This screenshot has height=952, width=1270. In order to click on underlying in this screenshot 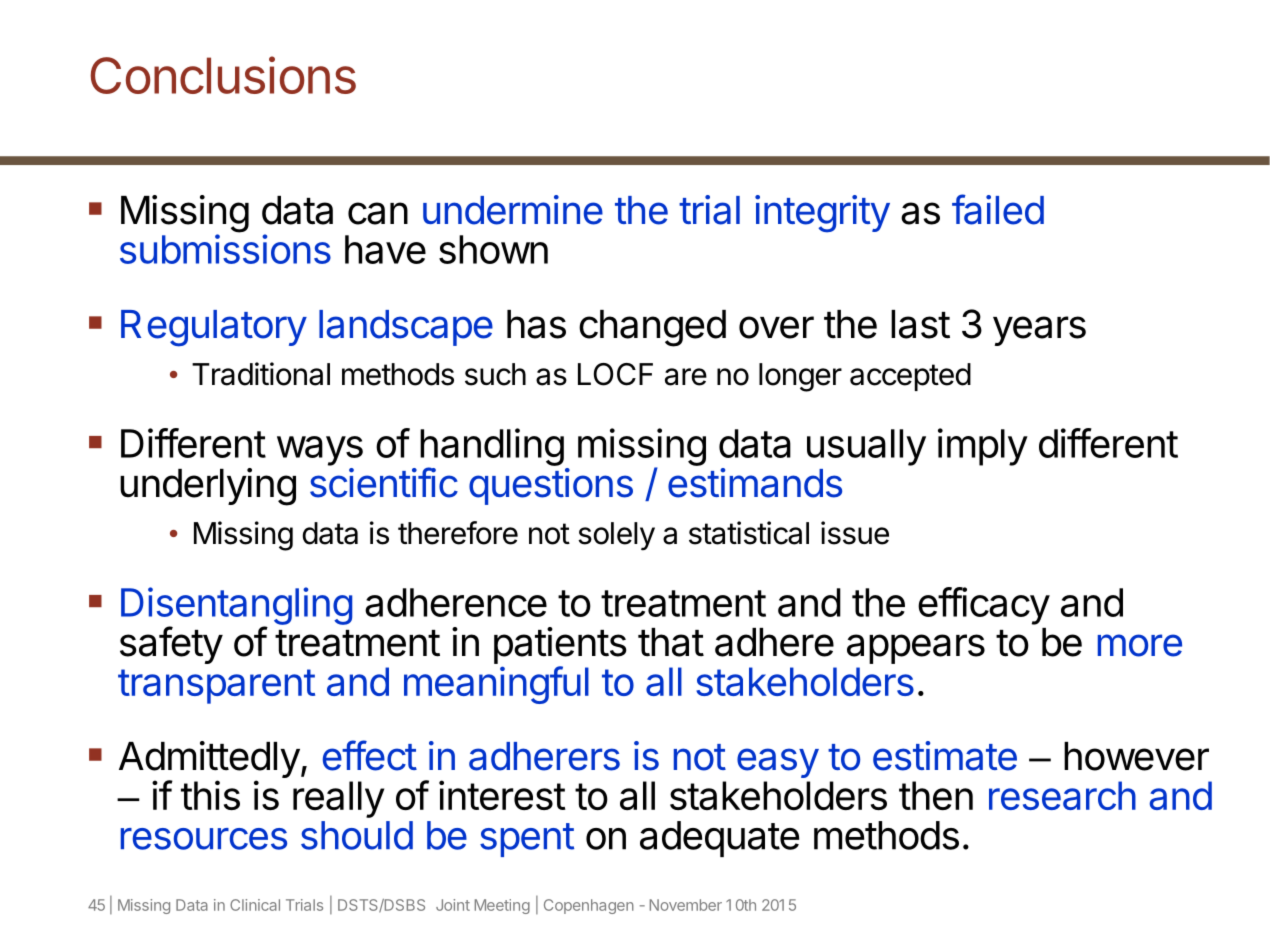, I will do `click(208, 487)`.
